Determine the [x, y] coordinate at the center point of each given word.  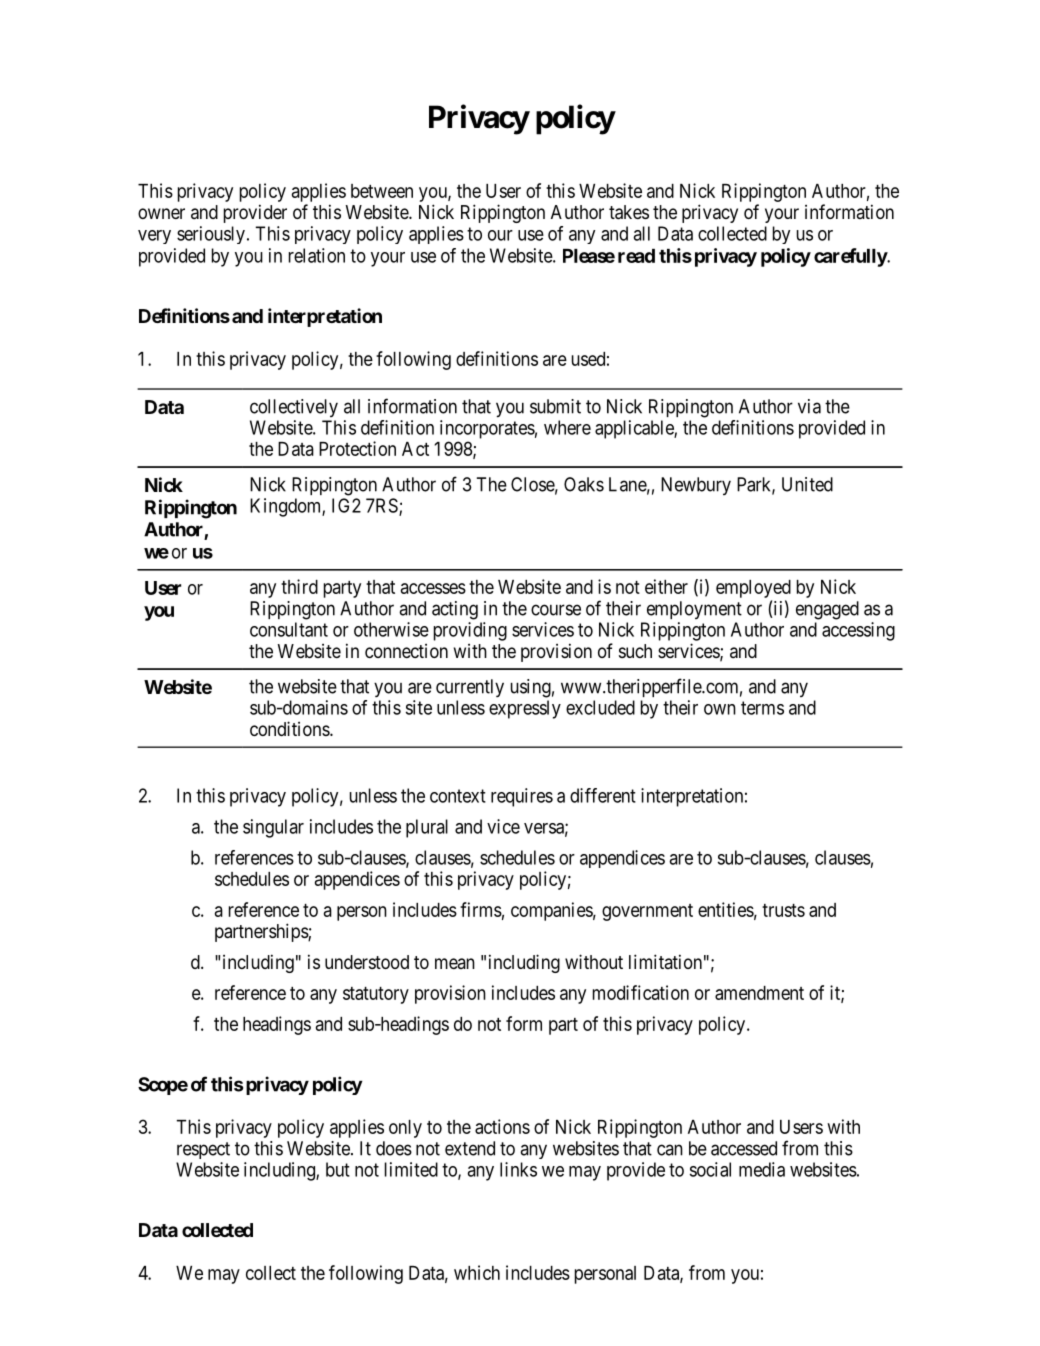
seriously [211, 235]
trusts [783, 910]
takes [629, 212]
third [299, 586]
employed [753, 589]
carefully [851, 257]
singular [273, 828]
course [556, 610]
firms [481, 909]
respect [203, 1150]
